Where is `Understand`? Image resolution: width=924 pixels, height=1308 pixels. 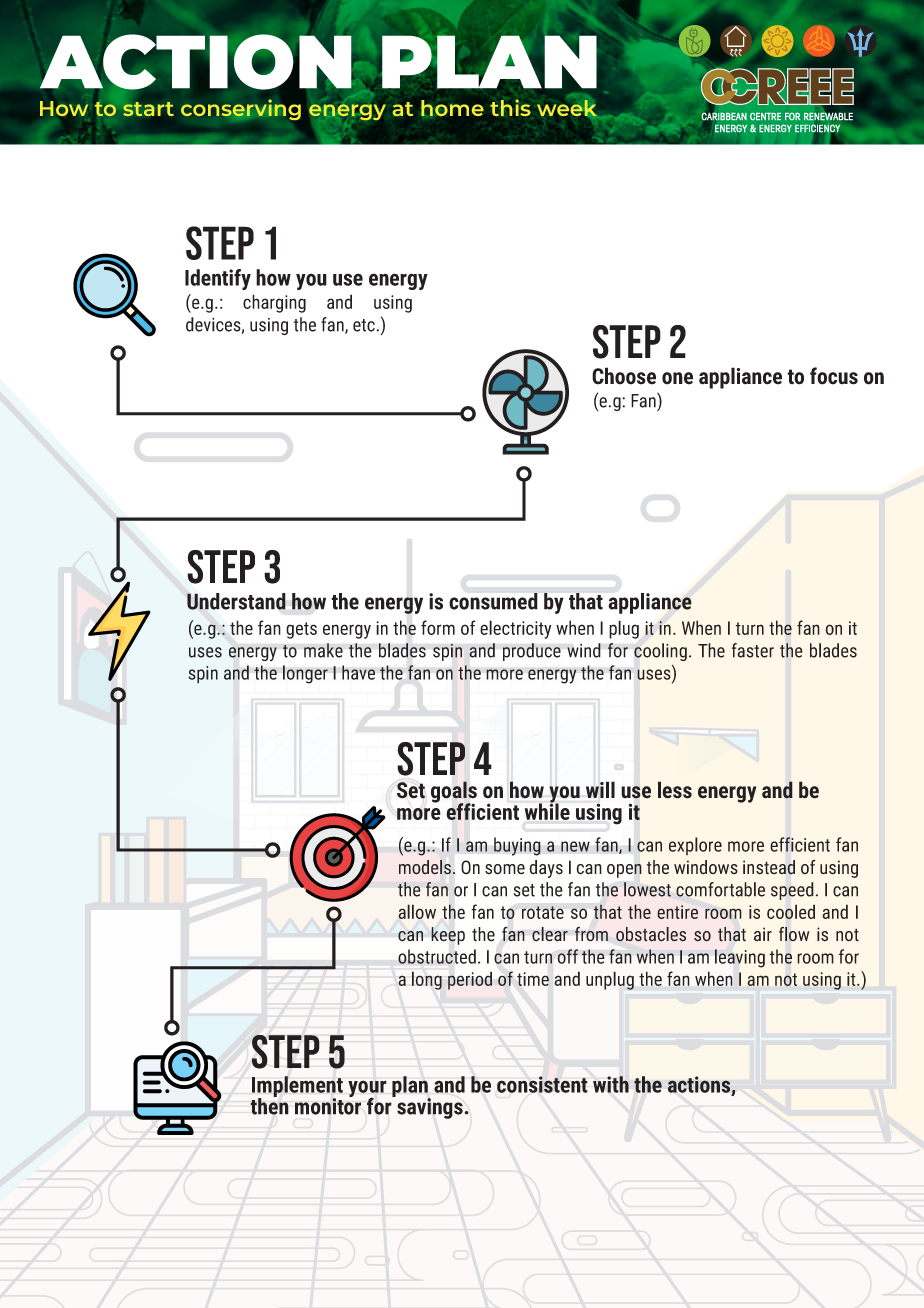
Understand is located at coordinates (236, 601).
